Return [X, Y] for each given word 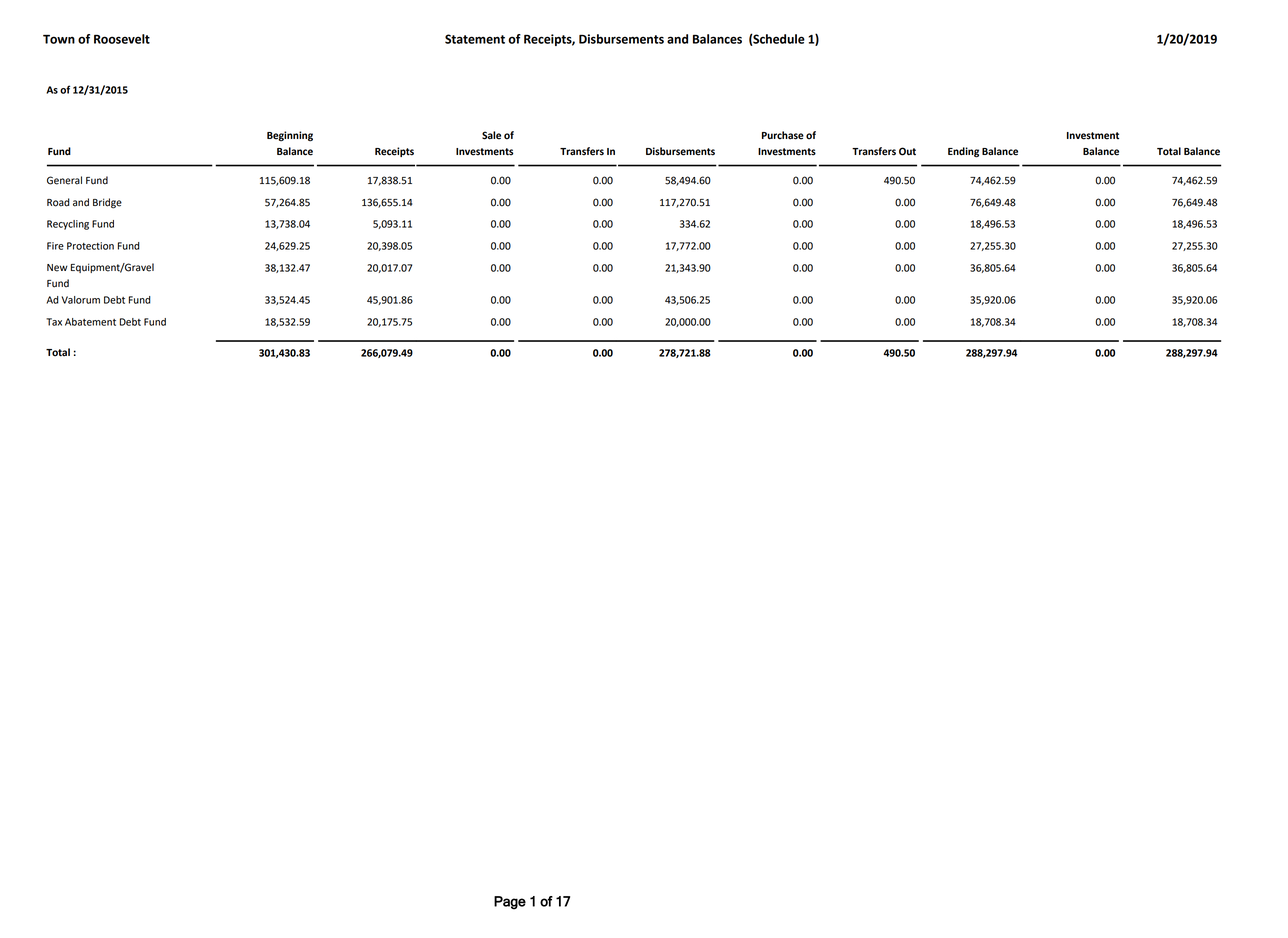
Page [510, 903]
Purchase [783, 135]
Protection [90, 246]
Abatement [90, 322]
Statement [475, 39]
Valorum [81, 300]
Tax [54, 322]
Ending [963, 152]
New [57, 268]
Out [907, 151]
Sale [491, 135]
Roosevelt [122, 39]
